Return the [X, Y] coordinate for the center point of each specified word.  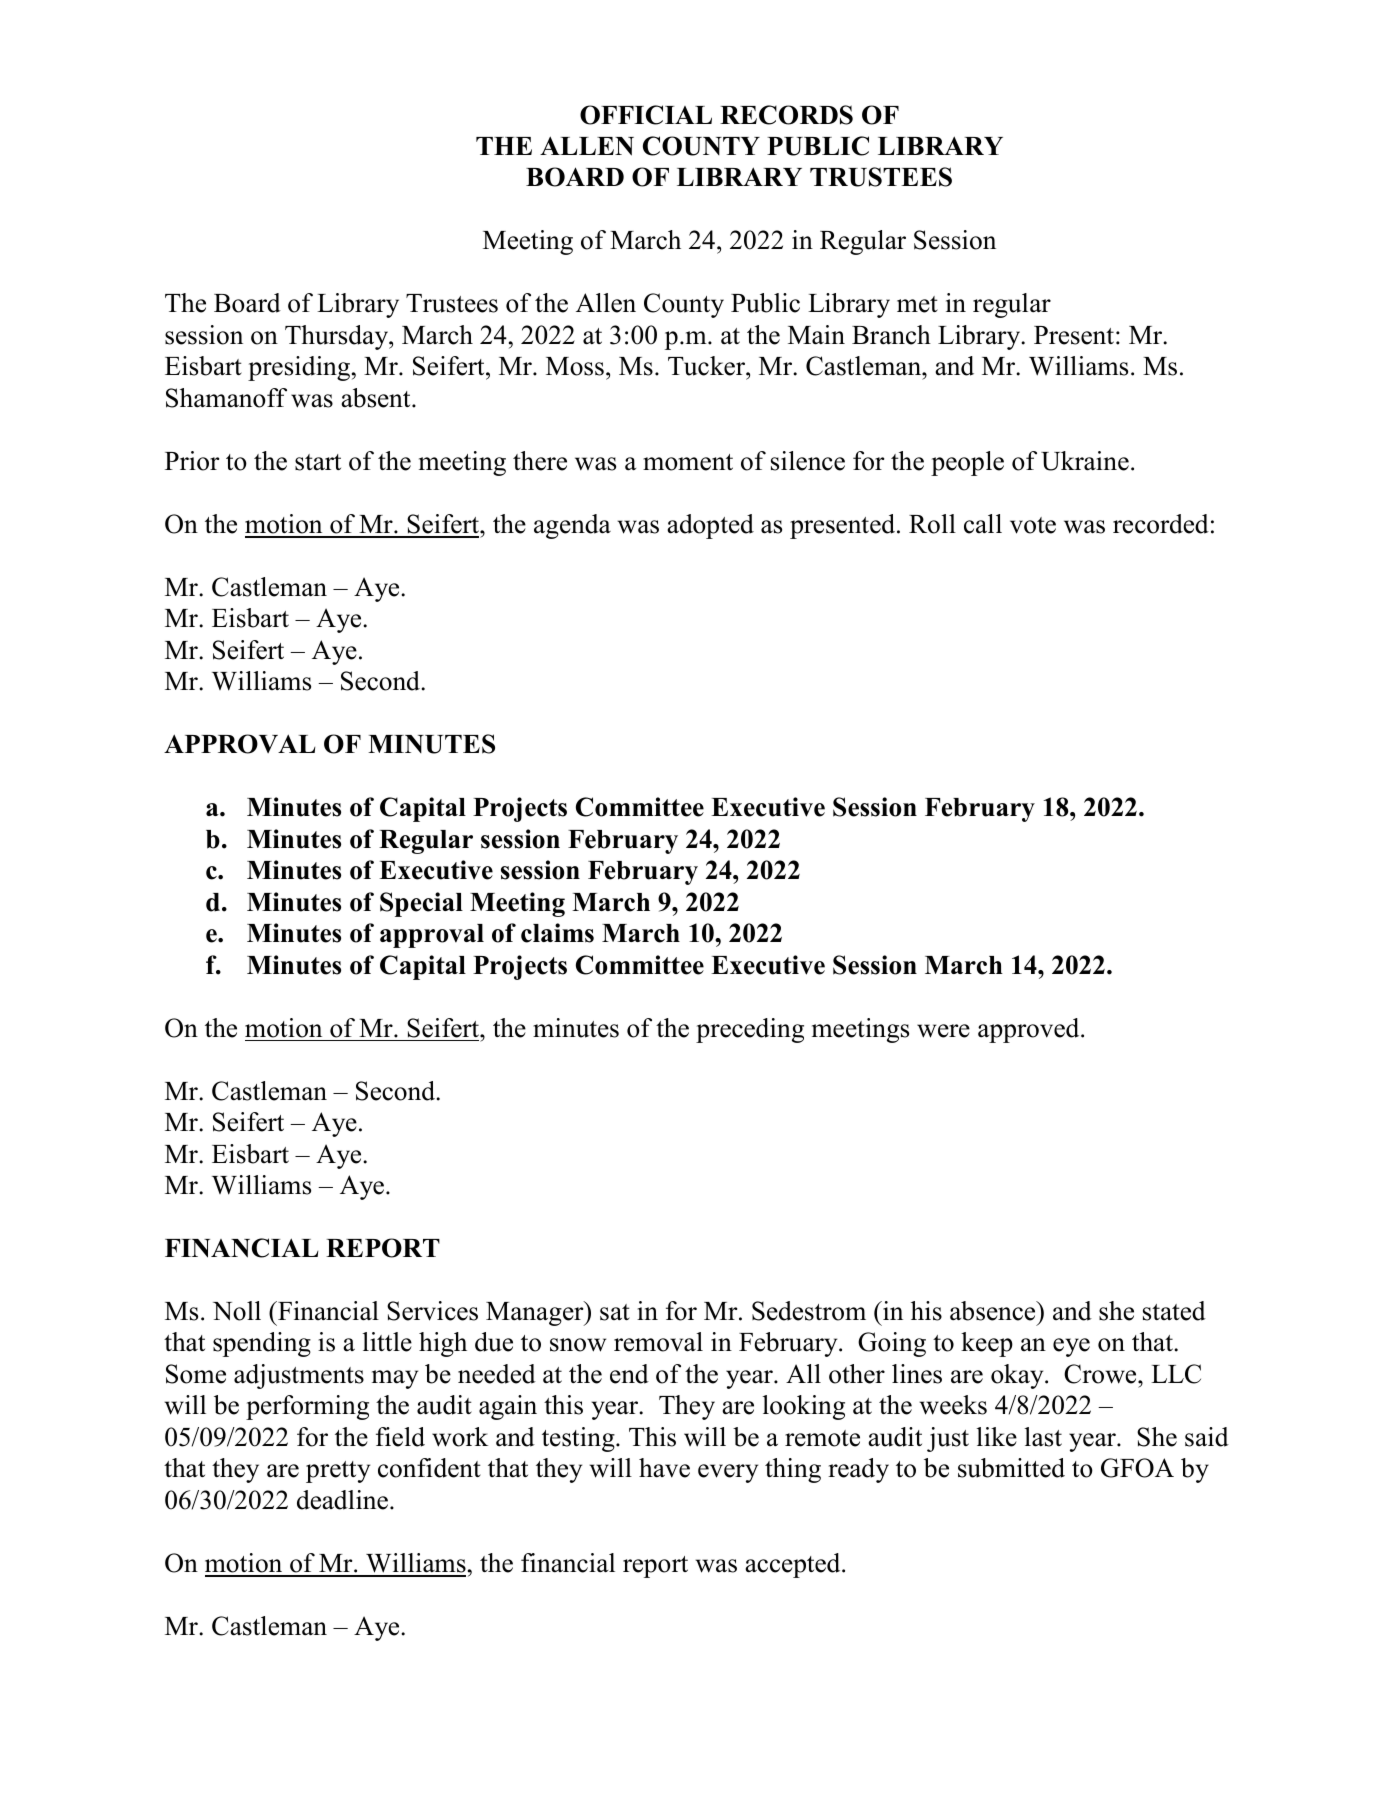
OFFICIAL [646, 115]
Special [421, 904]
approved [1030, 1030]
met [917, 304]
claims [557, 933]
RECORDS [786, 115]
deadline [344, 1500]
